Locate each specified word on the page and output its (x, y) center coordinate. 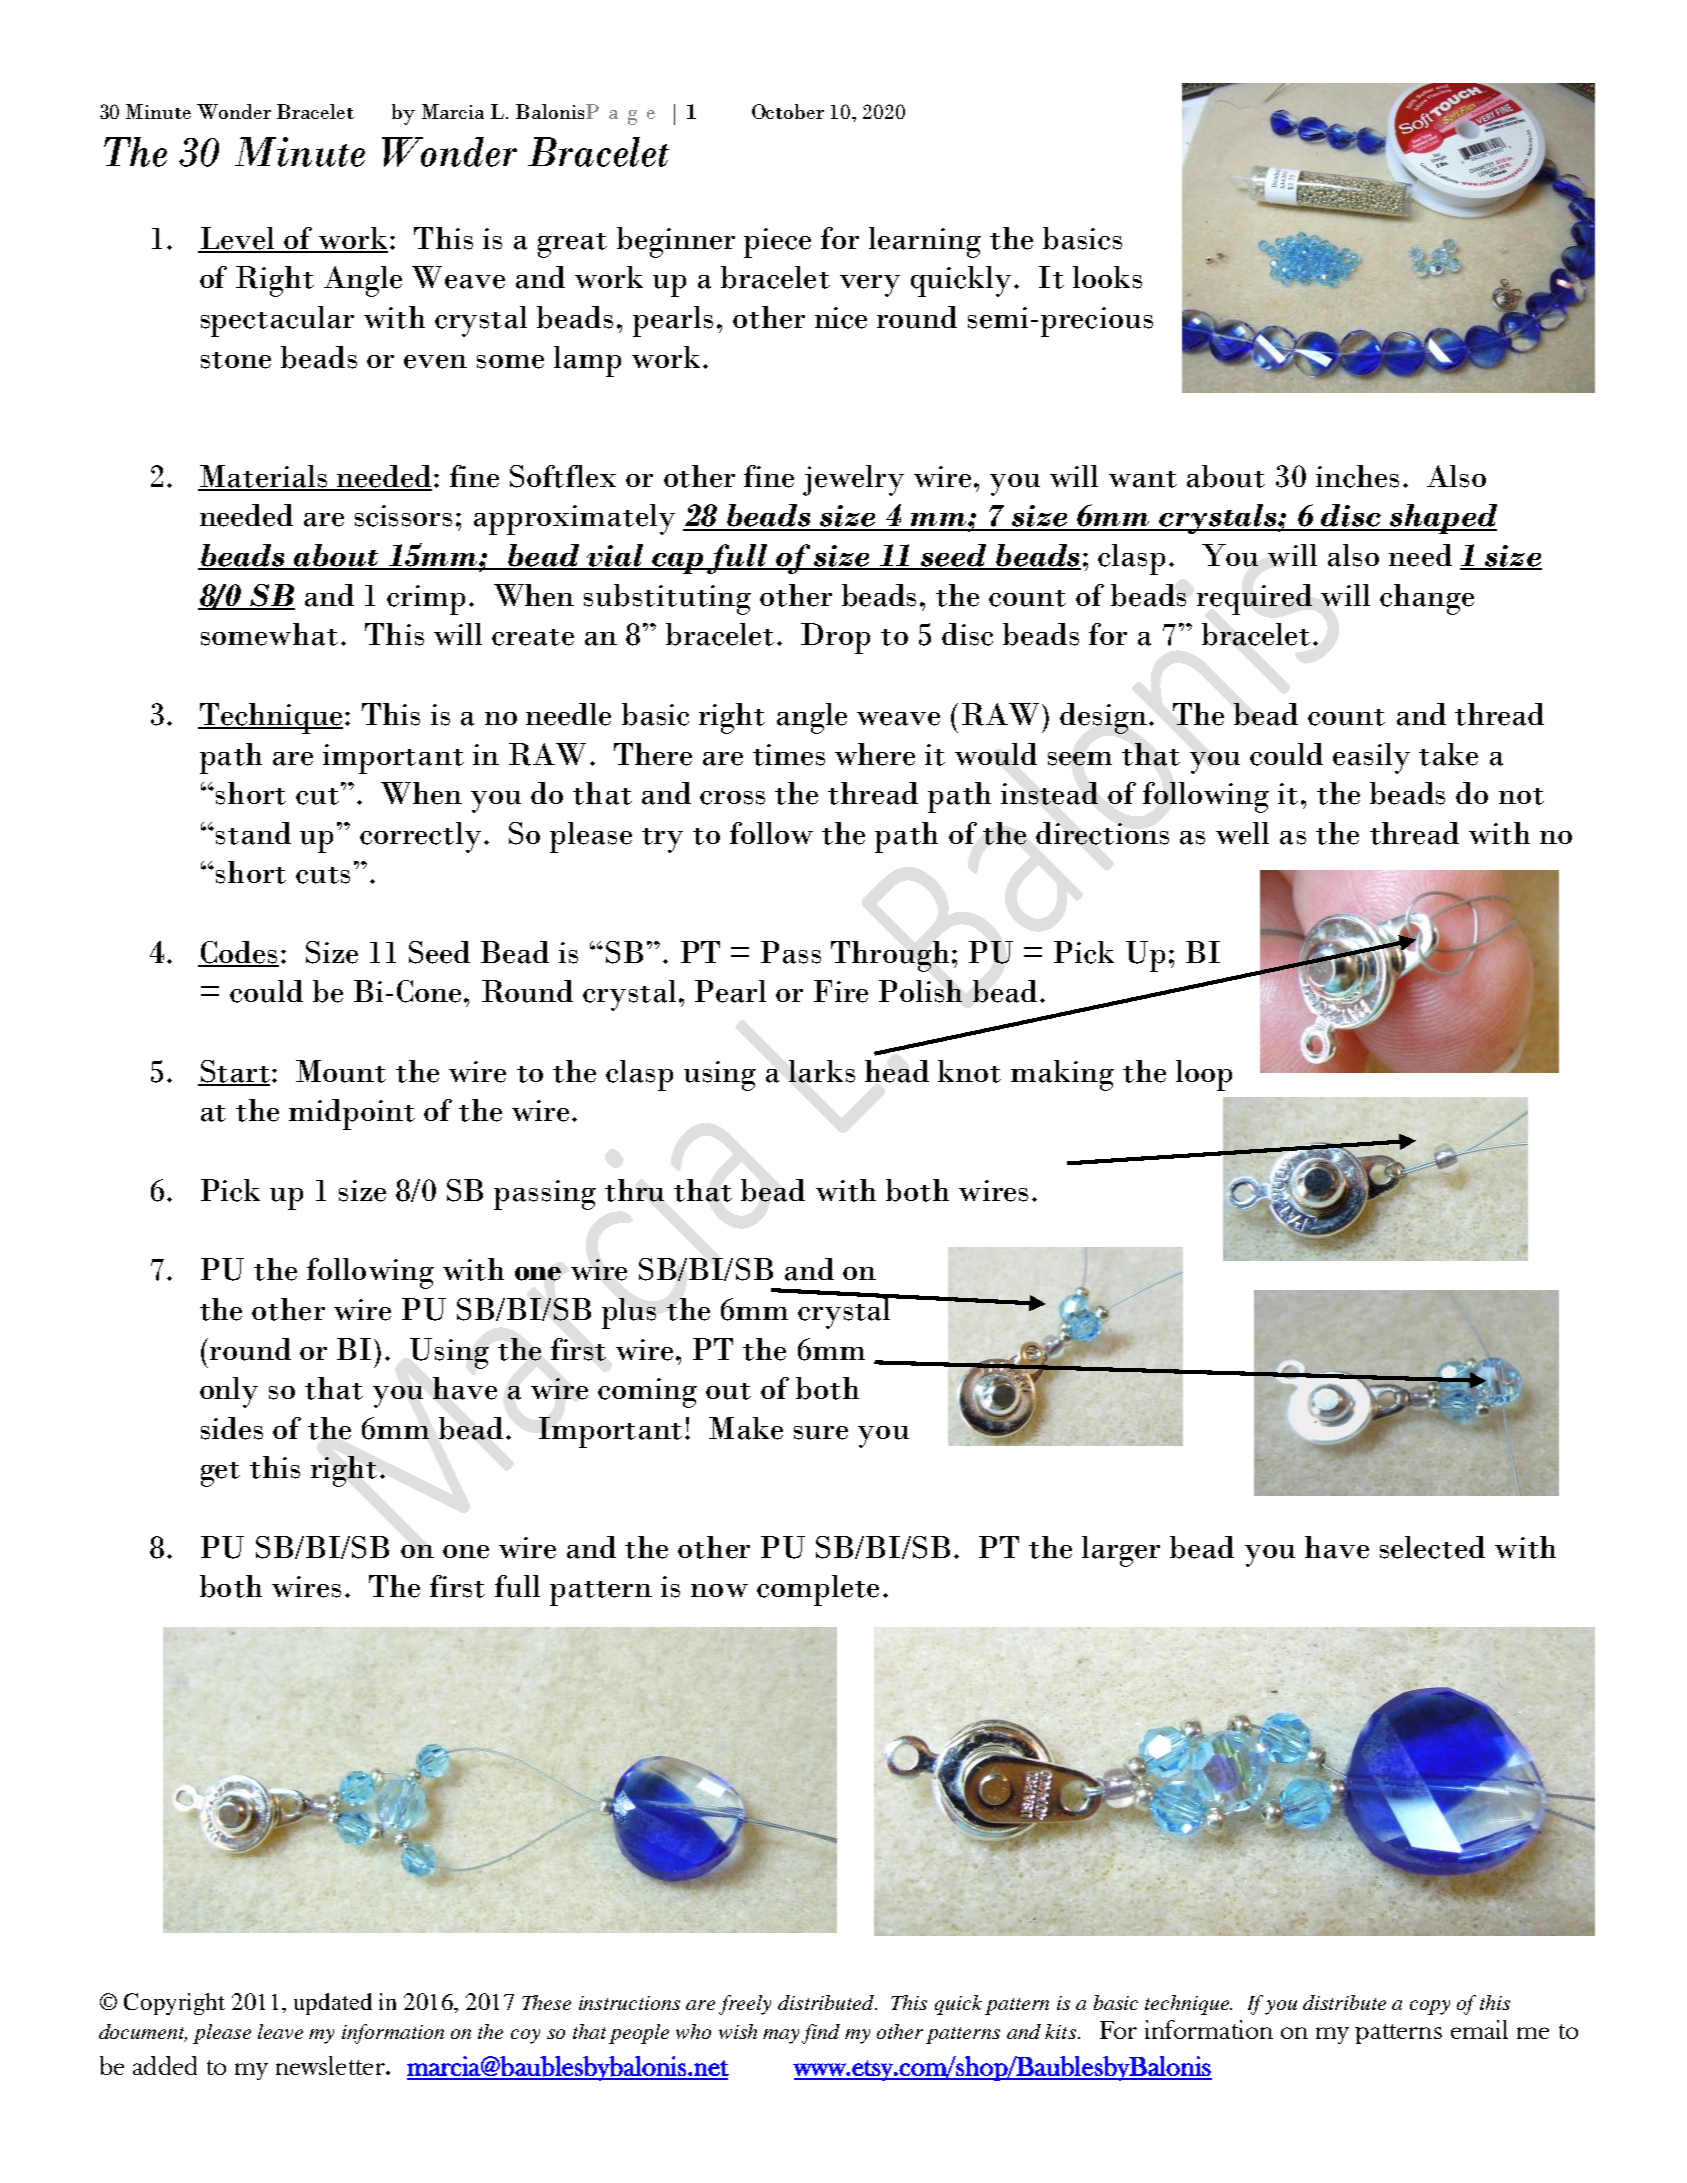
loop (1204, 1075)
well (1242, 833)
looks (1107, 277)
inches (1357, 476)
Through (892, 956)
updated (333, 2004)
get (220, 1474)
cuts (323, 875)
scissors (403, 516)
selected (1432, 1547)
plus (629, 1313)
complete (818, 1590)
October (788, 111)
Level (237, 239)
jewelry (853, 480)
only (229, 1392)
